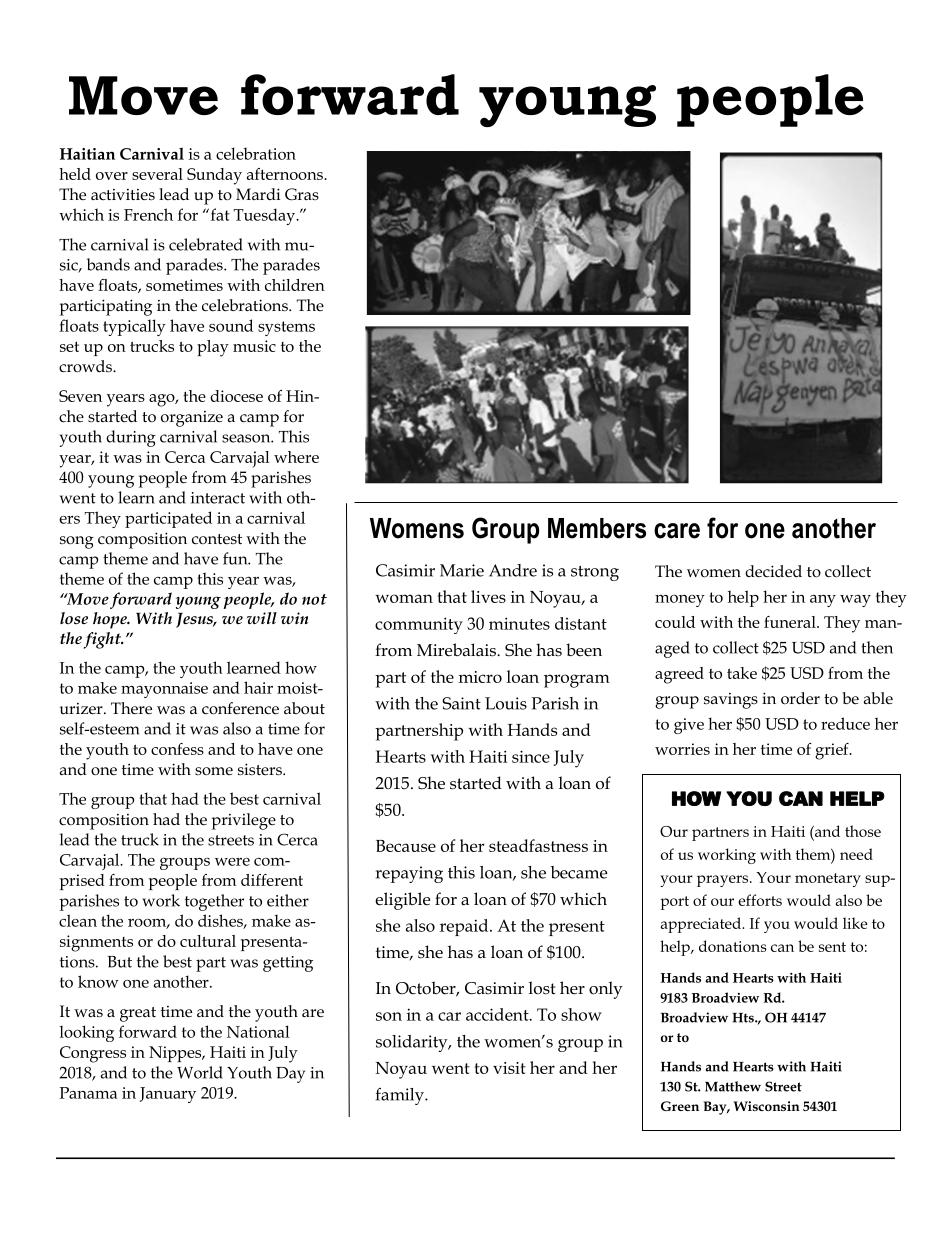 The width and height of the screenshot is (952, 1233). What do you see at coordinates (168, 1095) in the screenshot?
I see `January` at bounding box center [168, 1095].
